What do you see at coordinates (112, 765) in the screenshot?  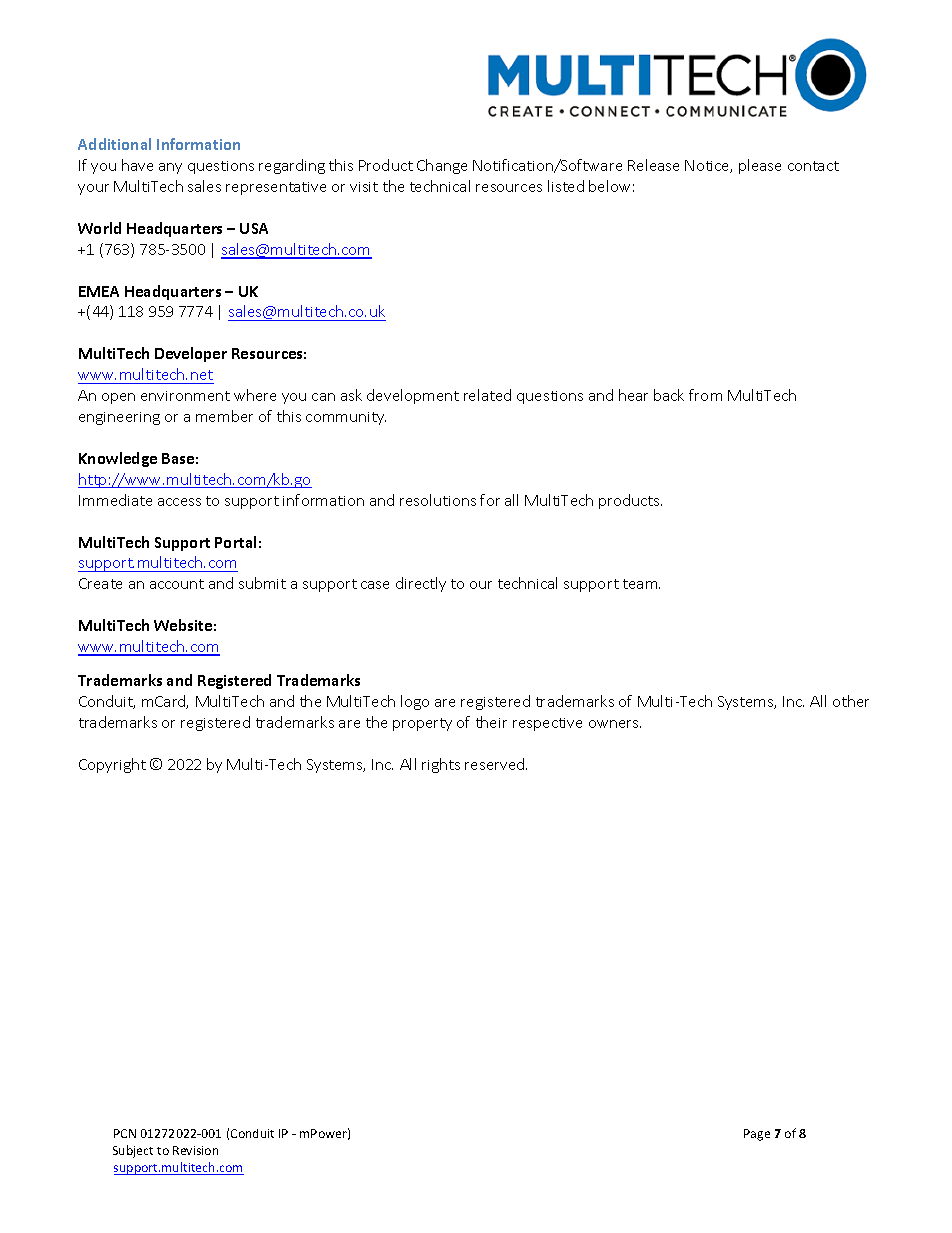 I see `Copyright` at bounding box center [112, 765].
